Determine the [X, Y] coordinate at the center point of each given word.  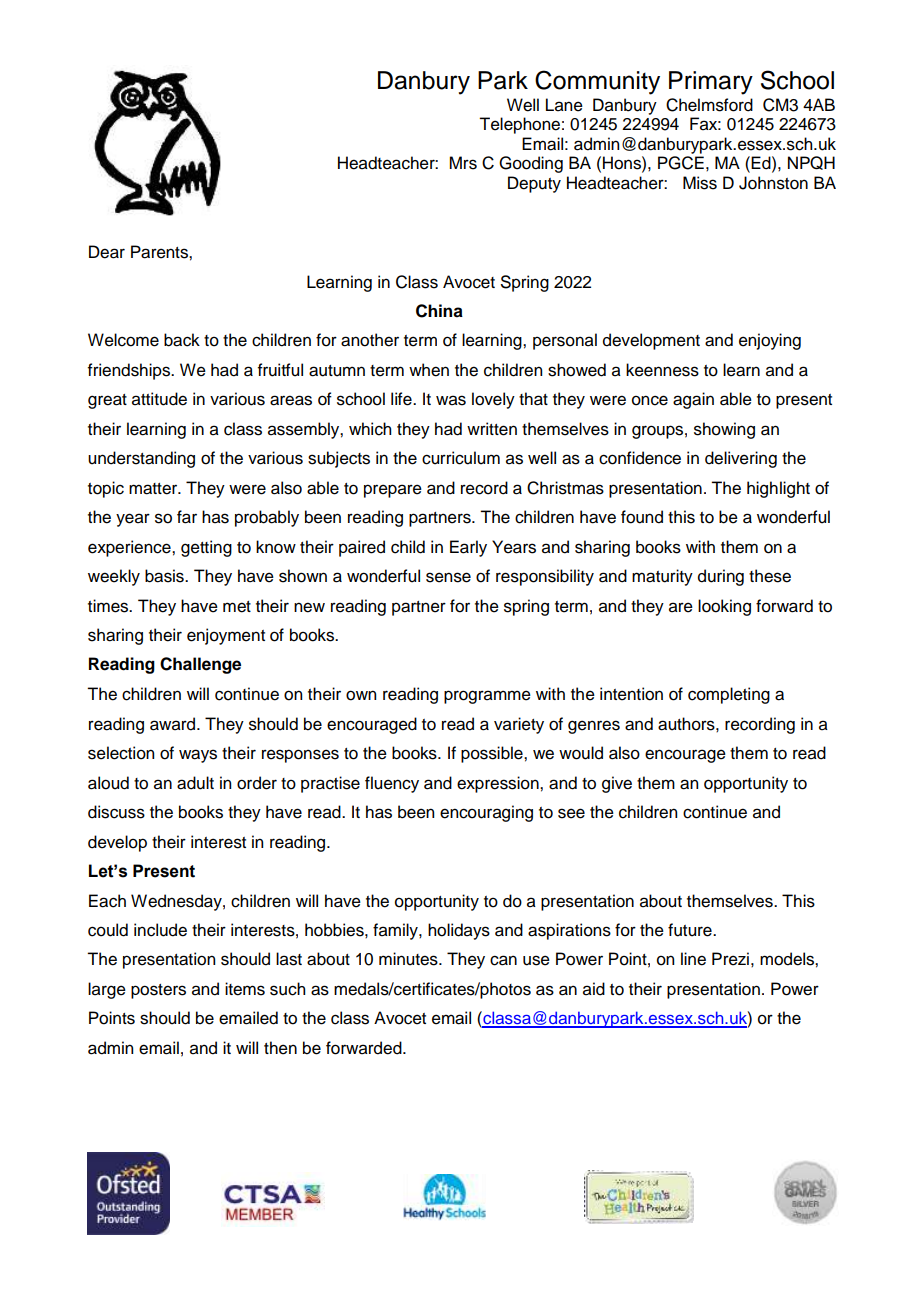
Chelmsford [709, 105]
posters [158, 991]
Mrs [463, 163]
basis [165, 576]
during [721, 577]
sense [448, 577]
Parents [160, 252]
